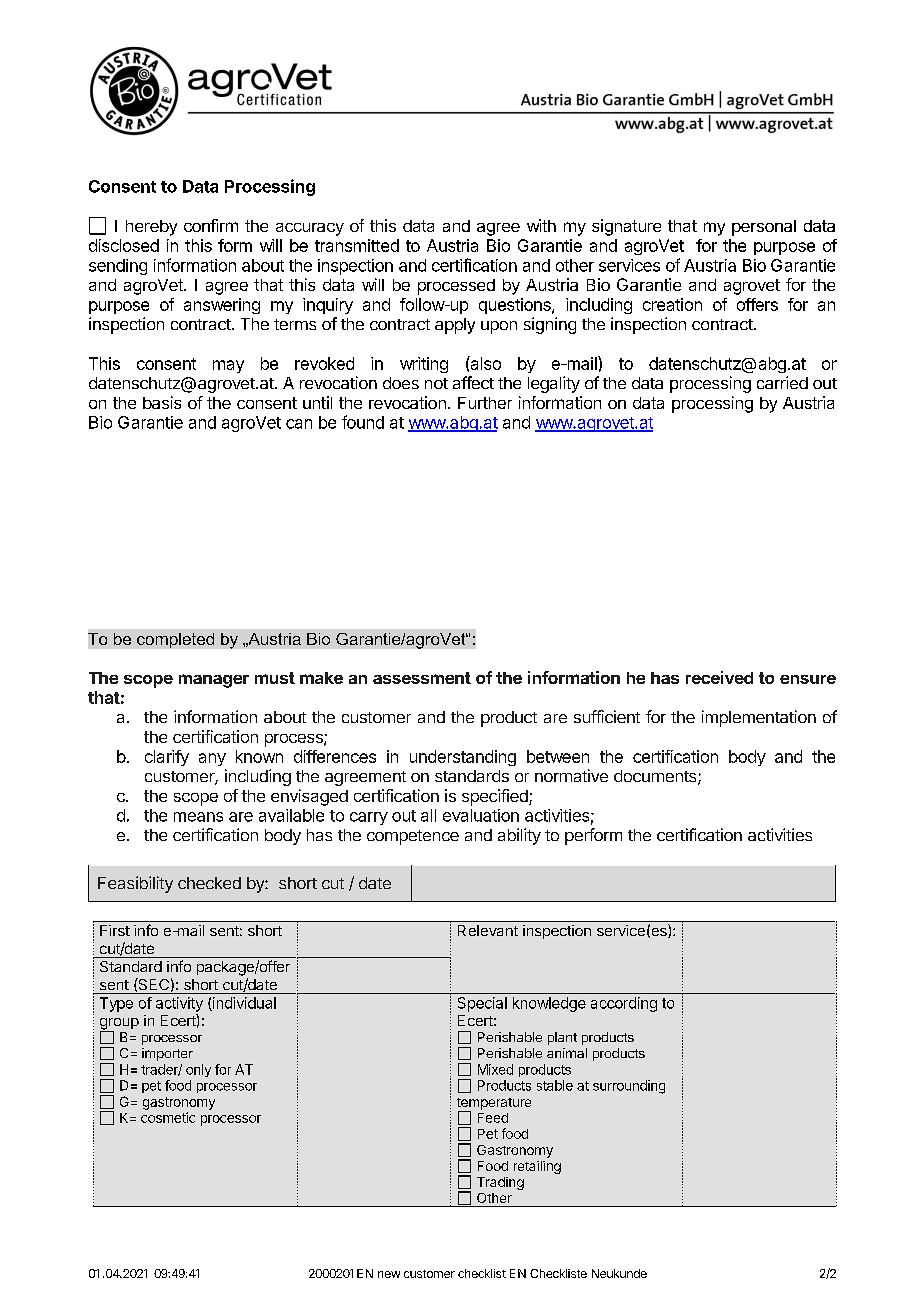 The height and width of the document is (1308, 924). Describe the element at coordinates (764, 228) in the document. I see `personal` at that location.
